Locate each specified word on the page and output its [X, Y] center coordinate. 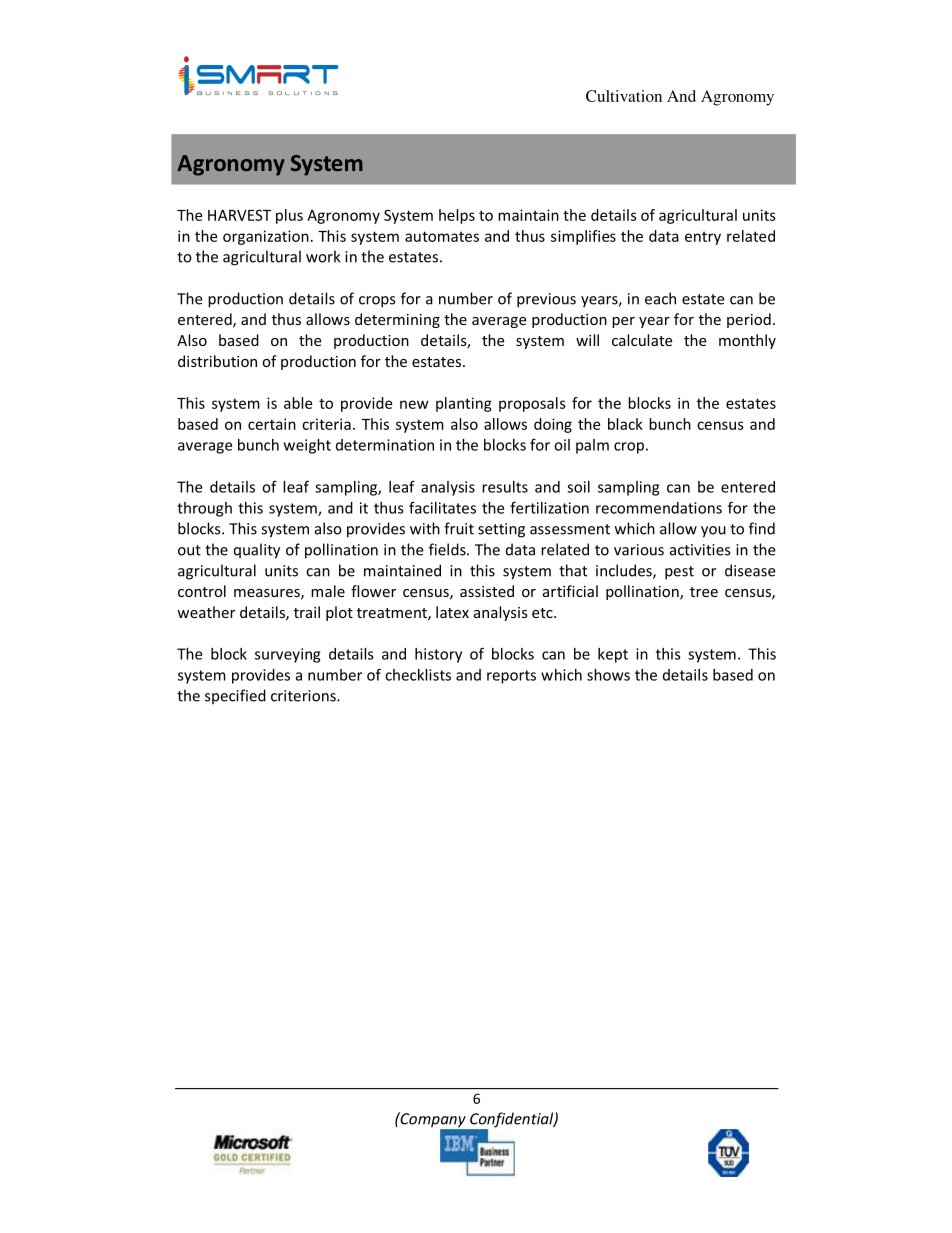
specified [235, 697]
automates [442, 236]
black [625, 424]
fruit [459, 528]
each [660, 298]
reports [511, 677]
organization [266, 237]
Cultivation [624, 96]
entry [703, 238]
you [713, 532]
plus [289, 216]
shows [608, 675]
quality [257, 551]
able [298, 403]
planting [464, 404]
